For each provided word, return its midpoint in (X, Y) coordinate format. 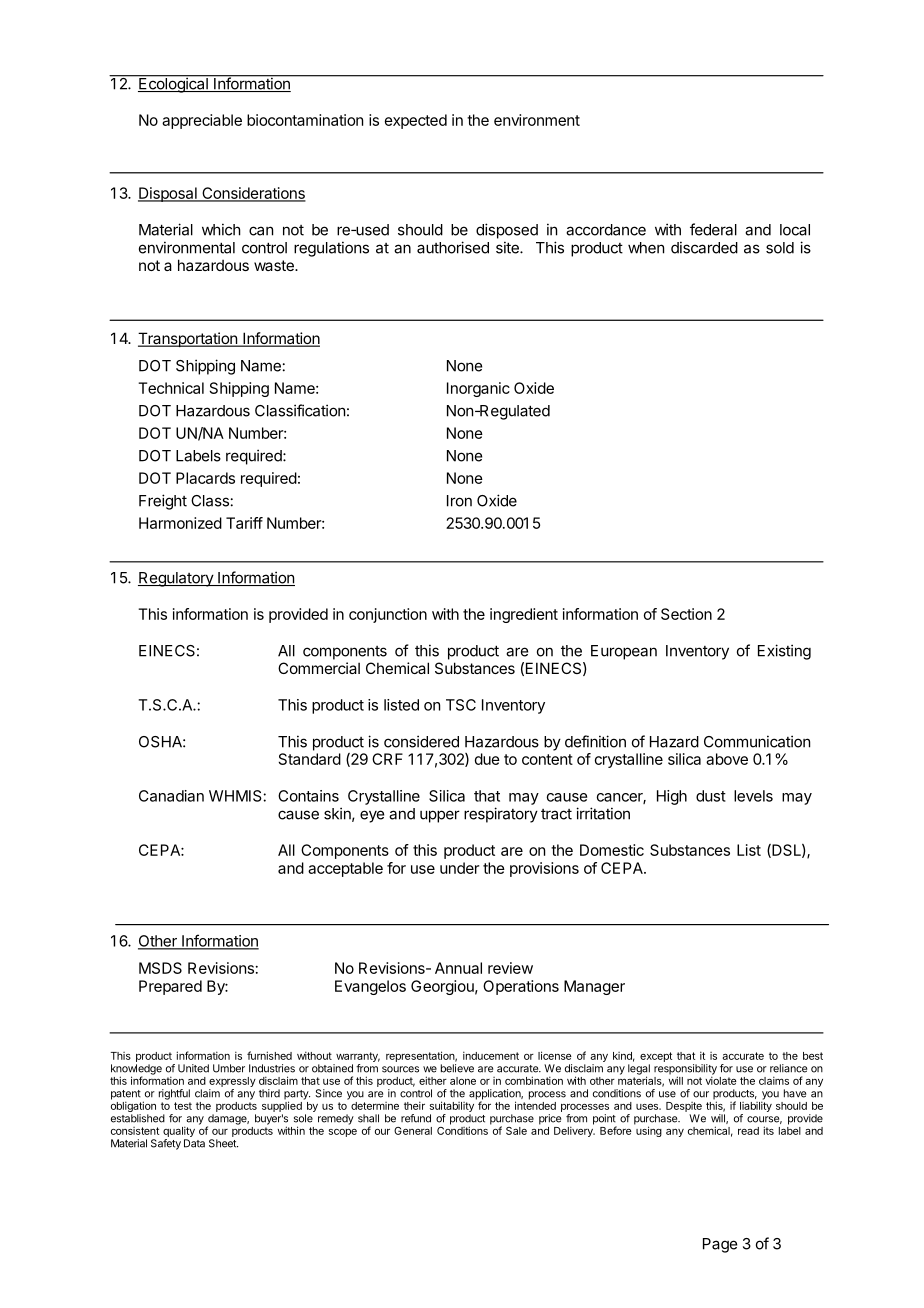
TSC (461, 705)
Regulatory (176, 579)
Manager (594, 987)
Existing (784, 652)
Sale (516, 1131)
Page (720, 1245)
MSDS (160, 968)
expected (416, 121)
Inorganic (478, 389)
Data (194, 1143)
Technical (171, 388)
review (510, 968)
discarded (704, 247)
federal (713, 229)
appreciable (202, 121)
